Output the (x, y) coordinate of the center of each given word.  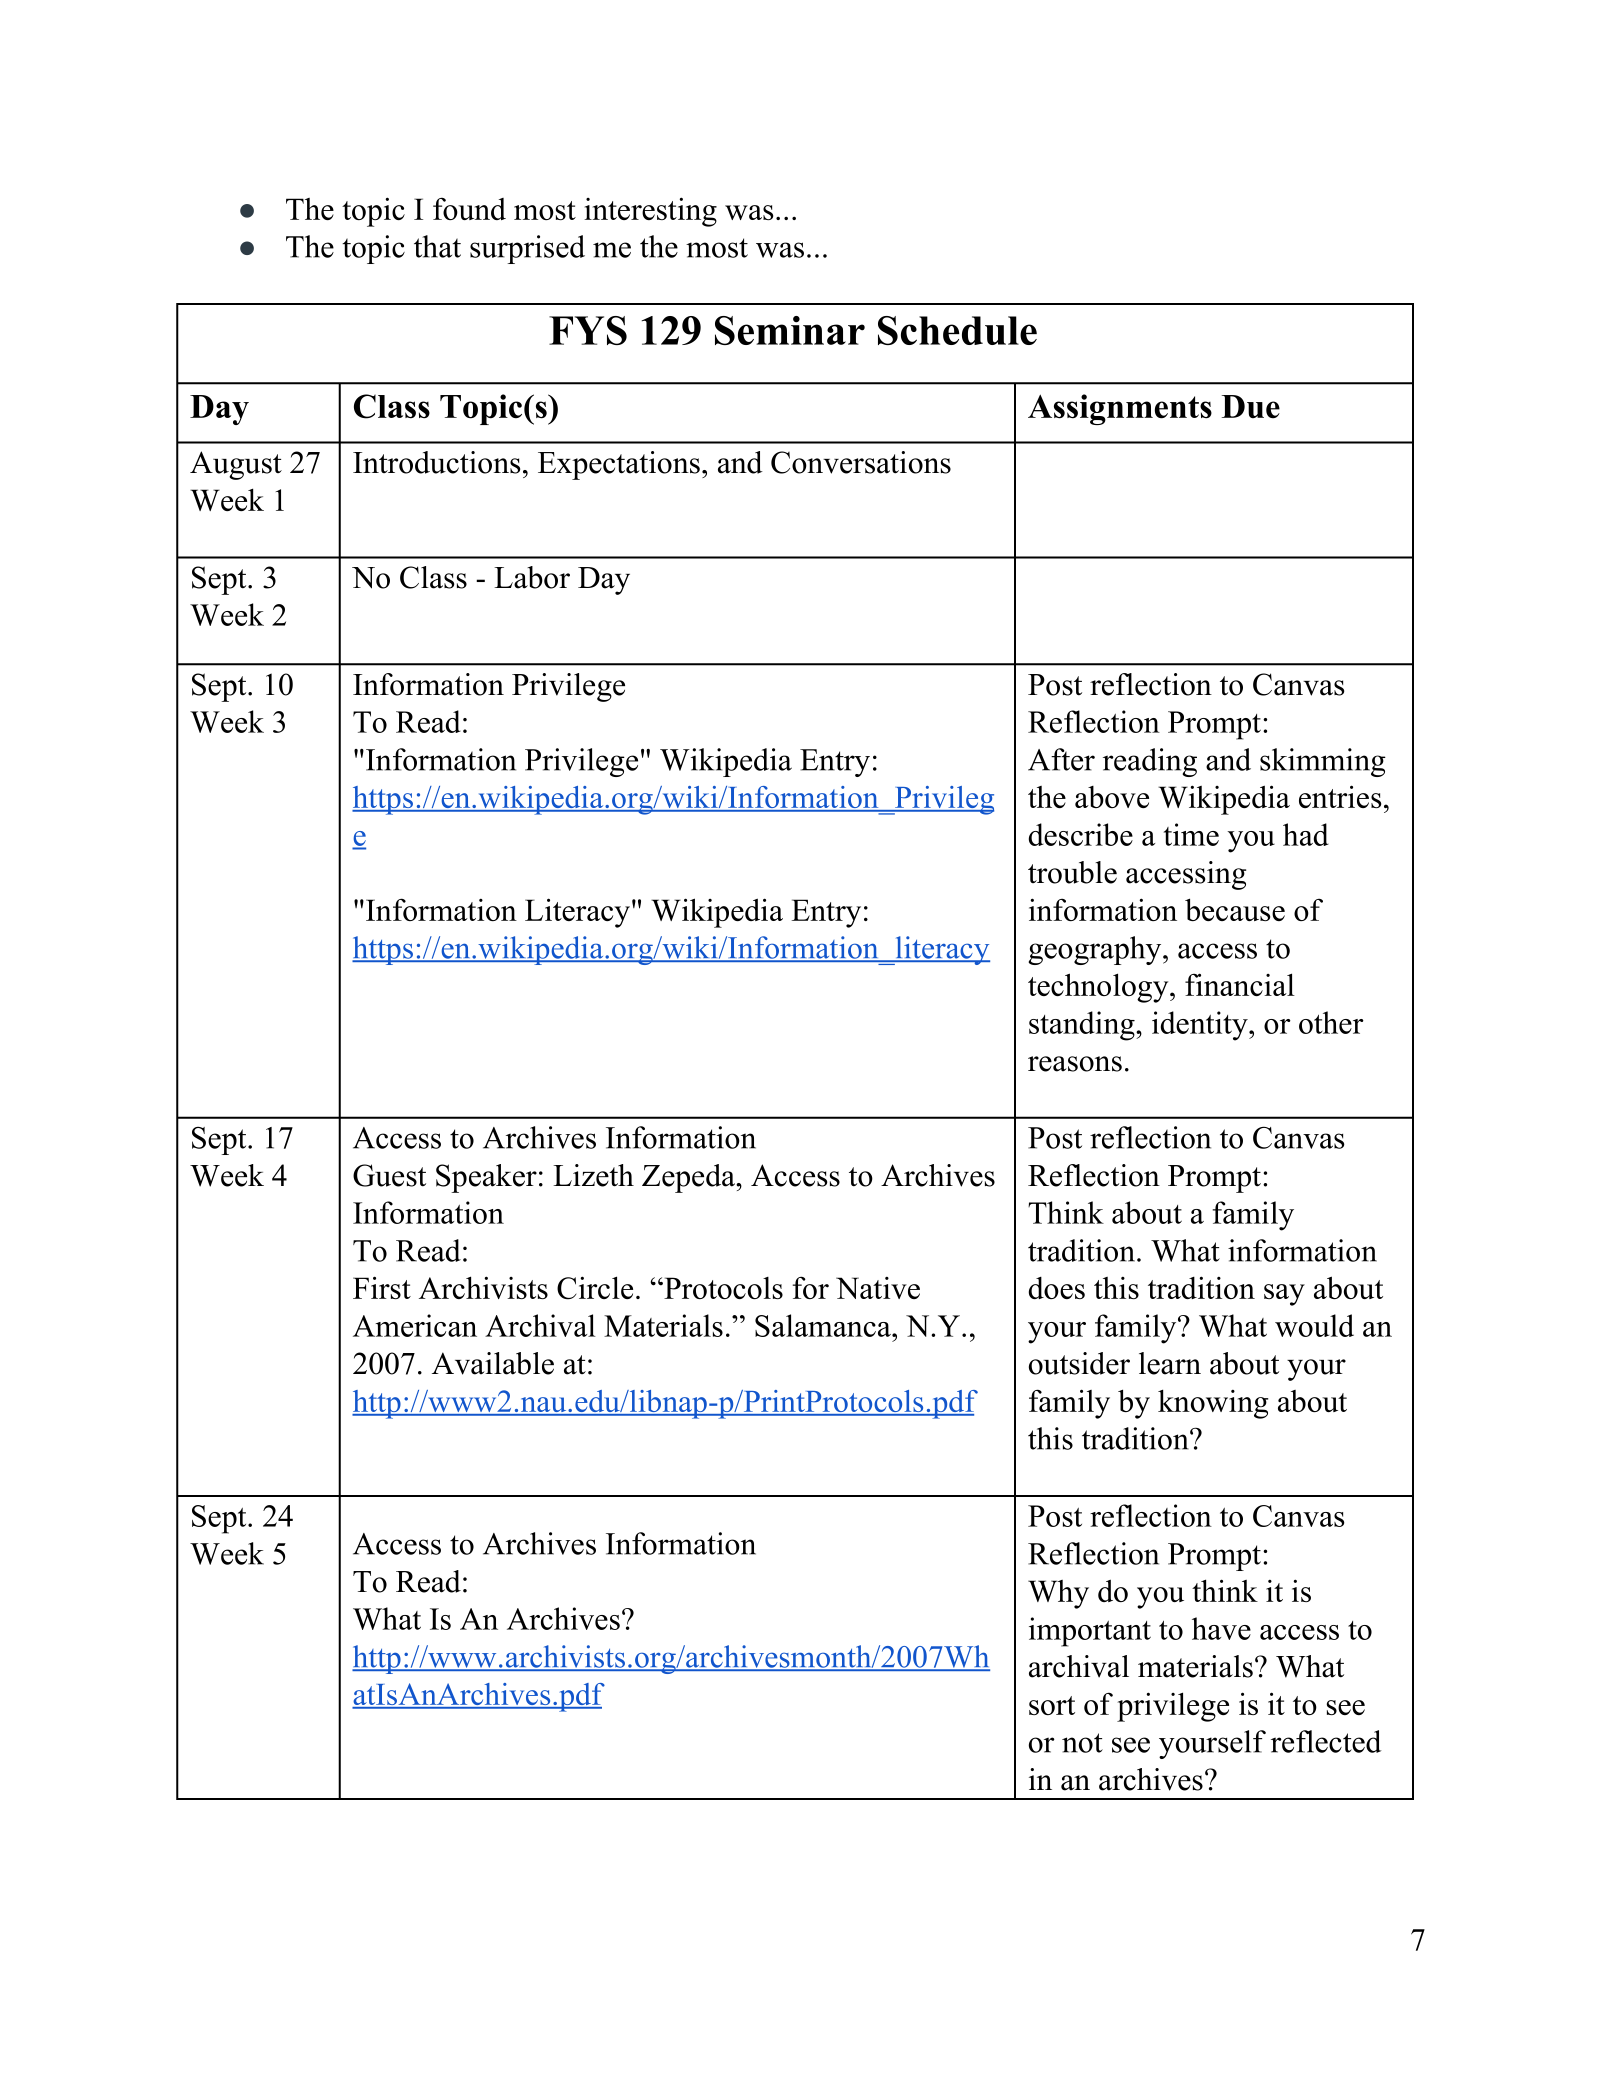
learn (1170, 1363)
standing (1083, 1026)
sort (1052, 1705)
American (415, 1325)
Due (1251, 407)
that (437, 246)
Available (493, 1363)
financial (1240, 984)
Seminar (790, 330)
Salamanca (824, 1325)
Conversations (861, 462)
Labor (532, 577)
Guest (389, 1175)
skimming (1323, 762)
